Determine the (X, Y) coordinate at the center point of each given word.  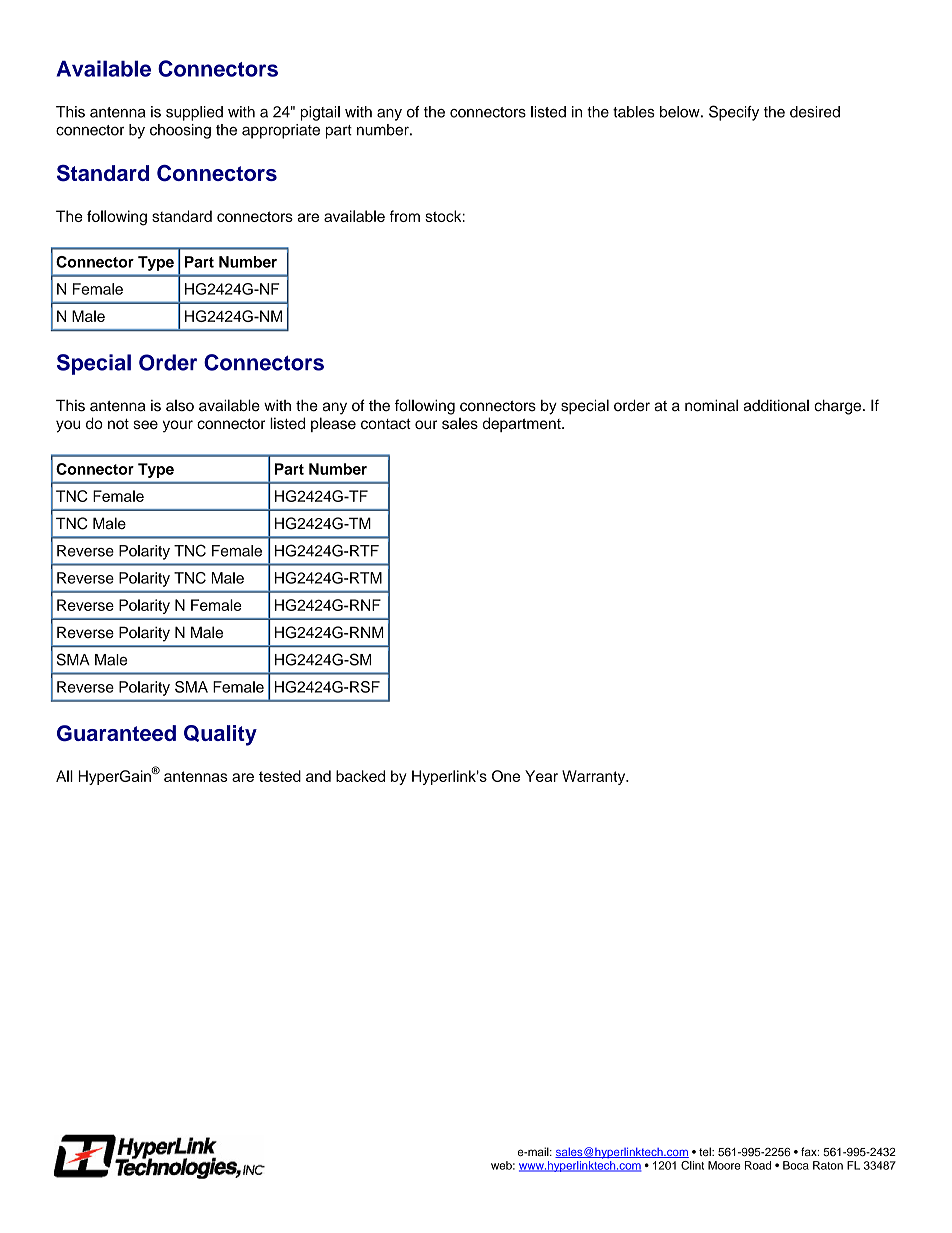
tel (706, 1151)
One (506, 776)
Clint (692, 1165)
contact (386, 423)
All (64, 776)
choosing (180, 131)
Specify (734, 113)
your (178, 426)
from (405, 216)
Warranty (595, 777)
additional (776, 405)
